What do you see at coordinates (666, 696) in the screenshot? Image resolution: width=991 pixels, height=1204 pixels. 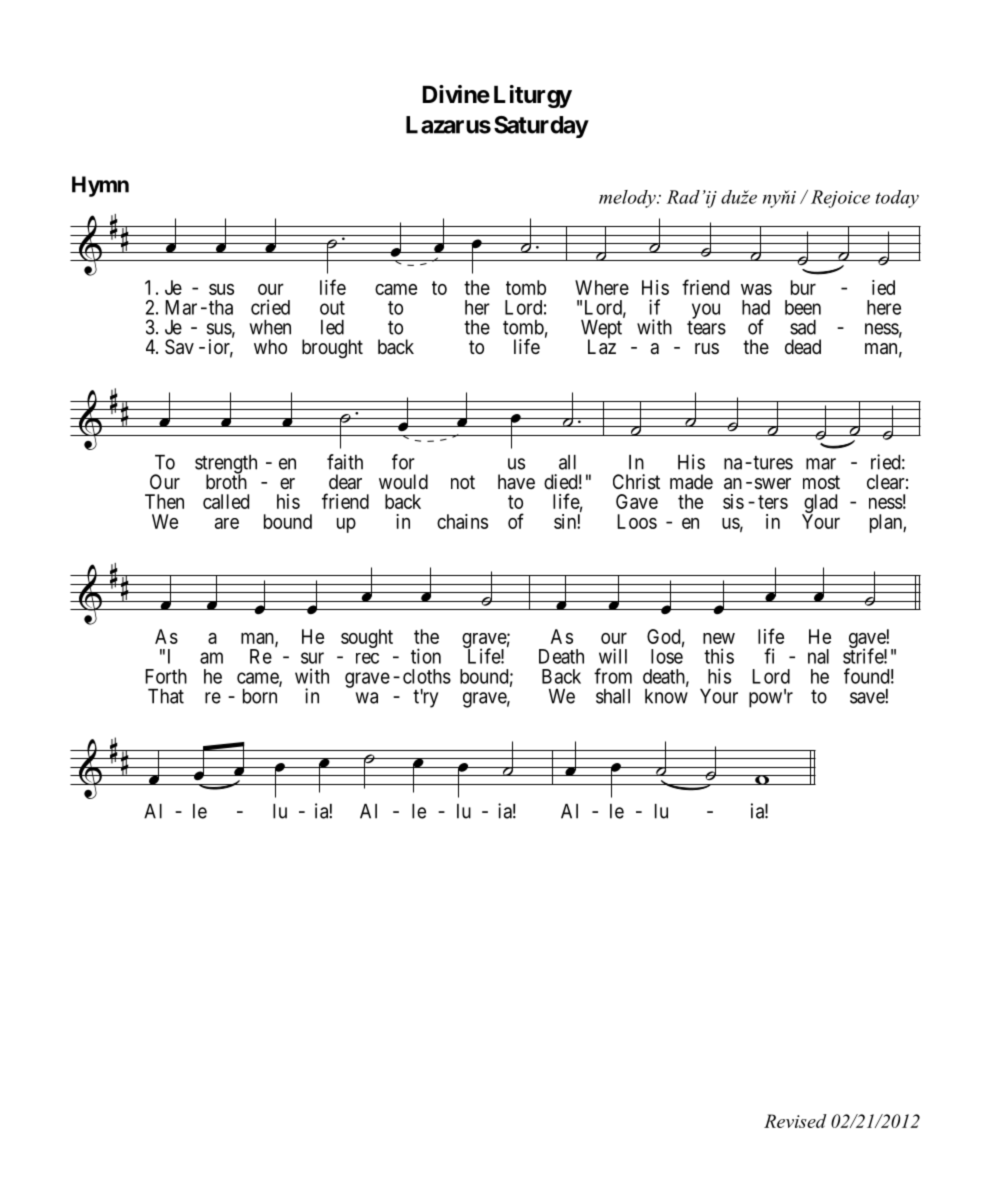 I see `know` at bounding box center [666, 696].
